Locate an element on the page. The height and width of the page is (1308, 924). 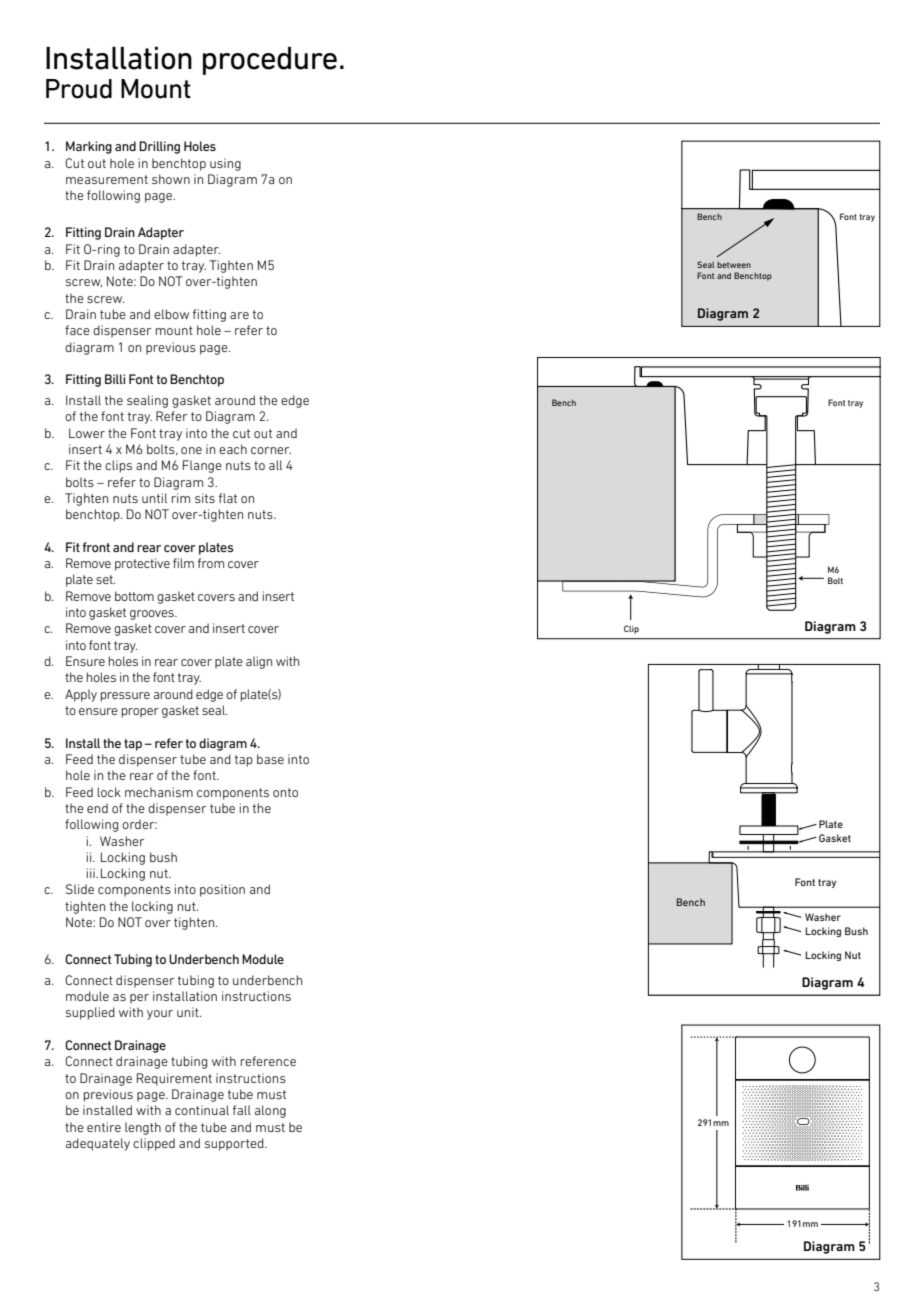
align is located at coordinates (259, 662).
